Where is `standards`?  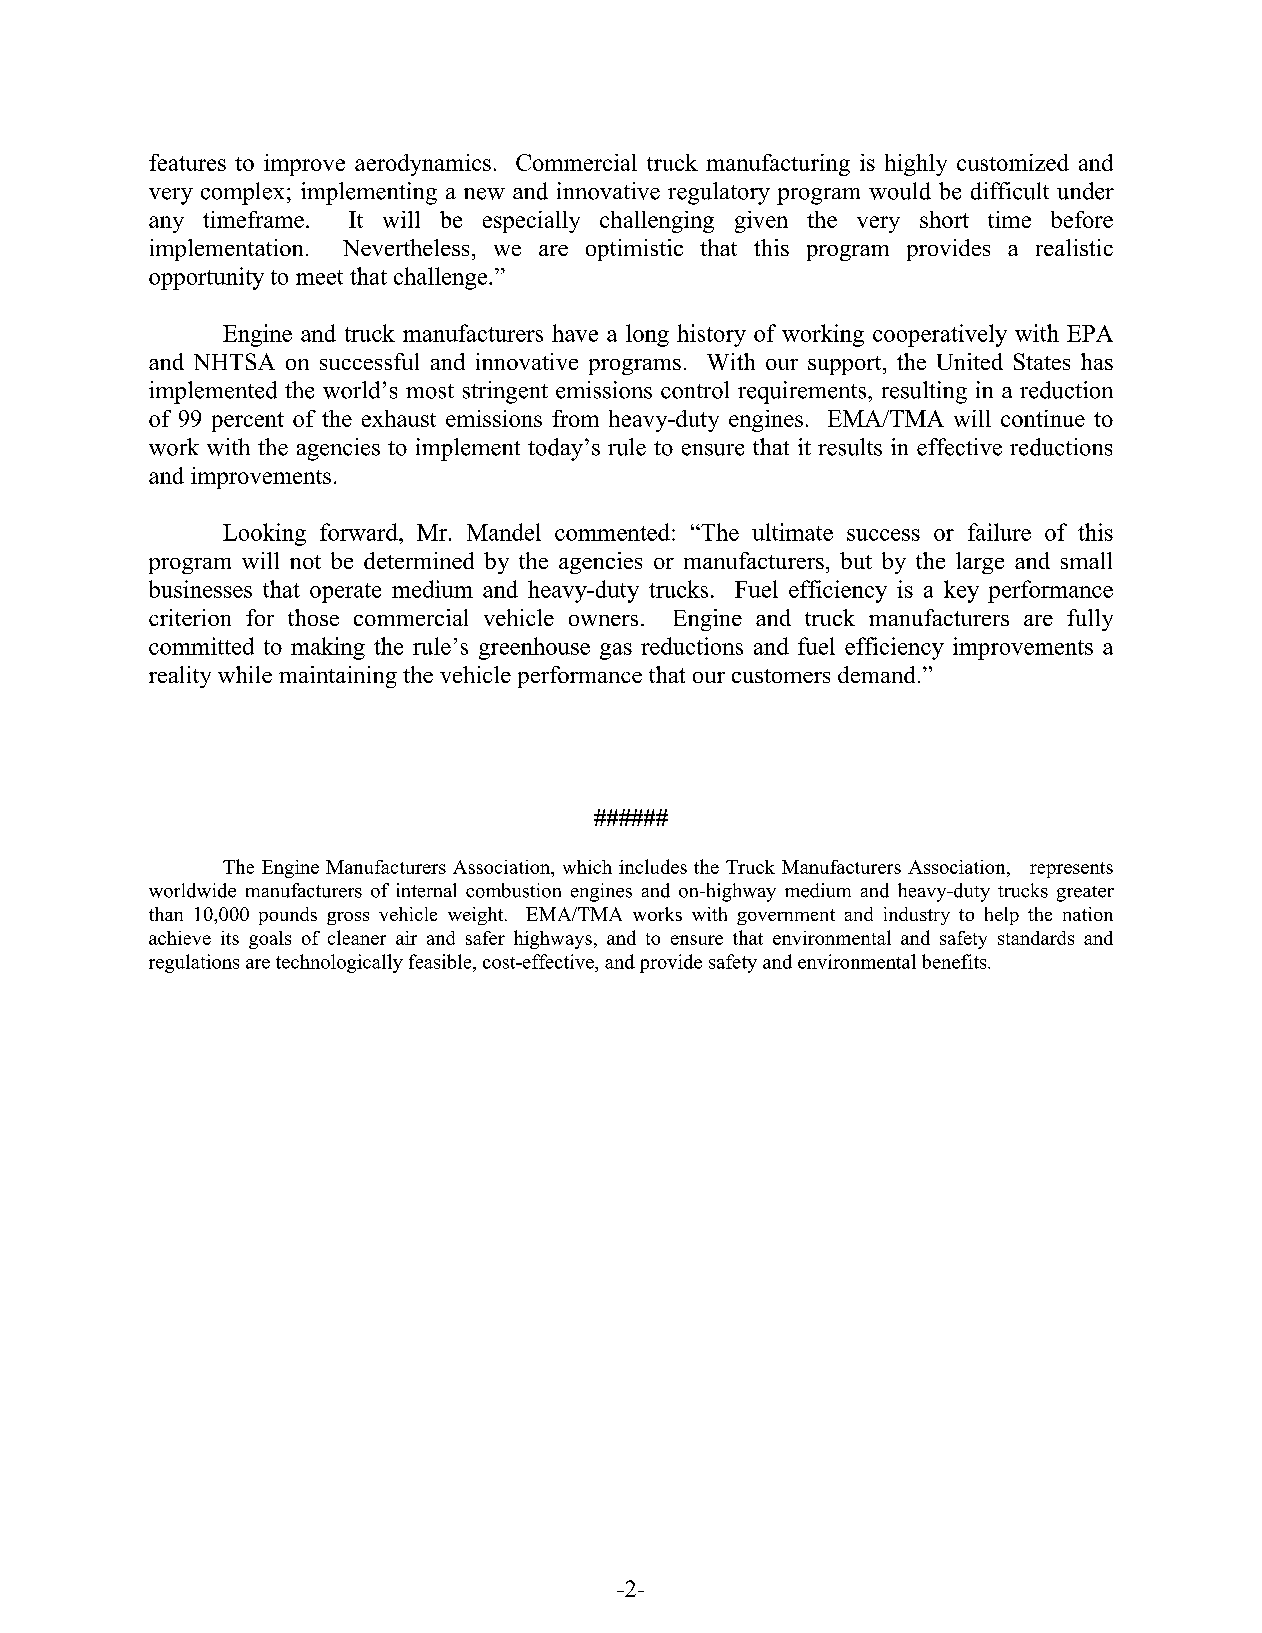
standards is located at coordinates (1036, 938).
